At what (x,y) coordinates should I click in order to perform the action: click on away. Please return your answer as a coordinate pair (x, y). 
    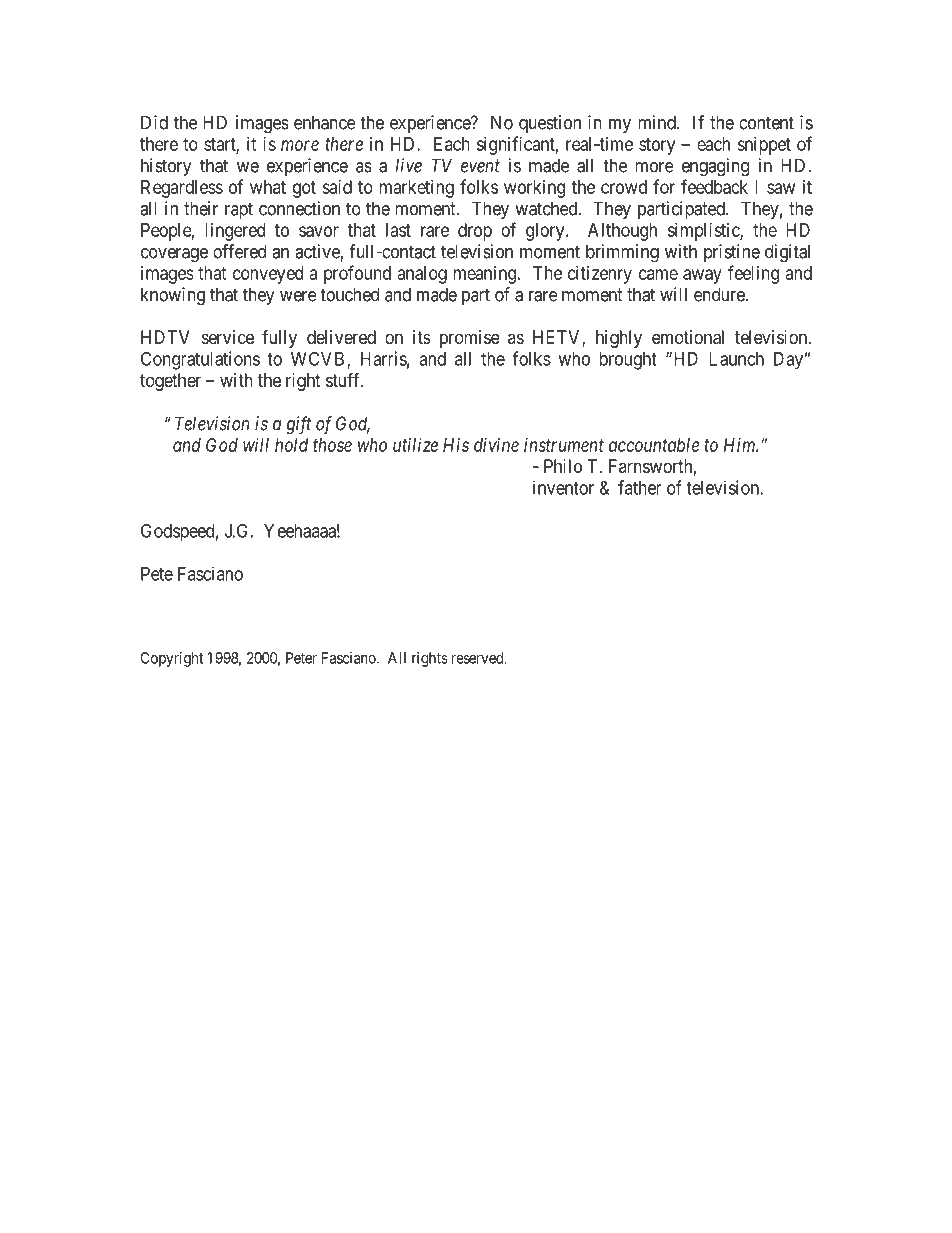
    Looking at the image, I should click on (702, 276).
